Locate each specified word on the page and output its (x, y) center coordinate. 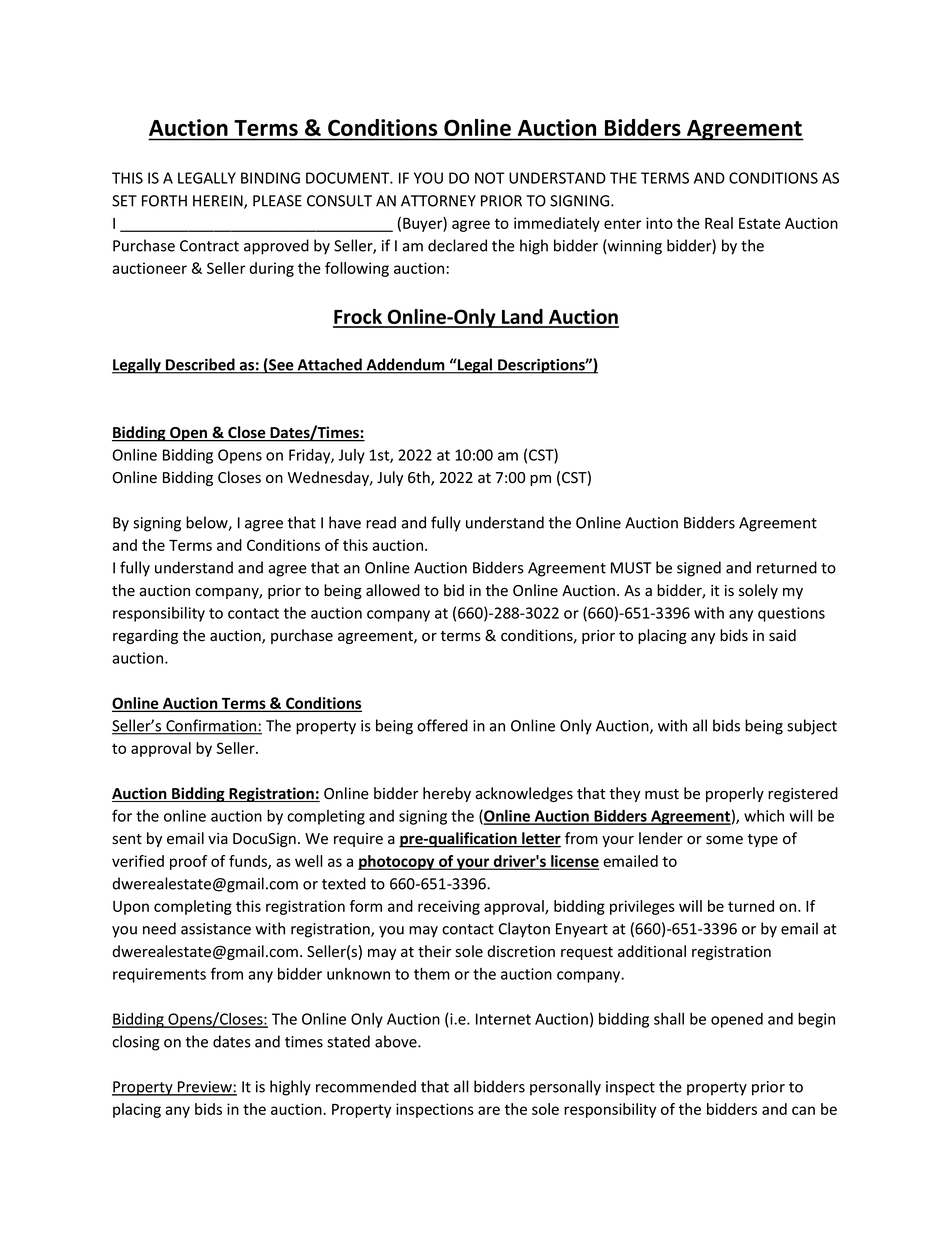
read (381, 522)
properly (735, 794)
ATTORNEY (438, 201)
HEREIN (219, 202)
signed (699, 569)
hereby (447, 794)
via (218, 839)
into (659, 223)
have (345, 522)
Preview (205, 1088)
